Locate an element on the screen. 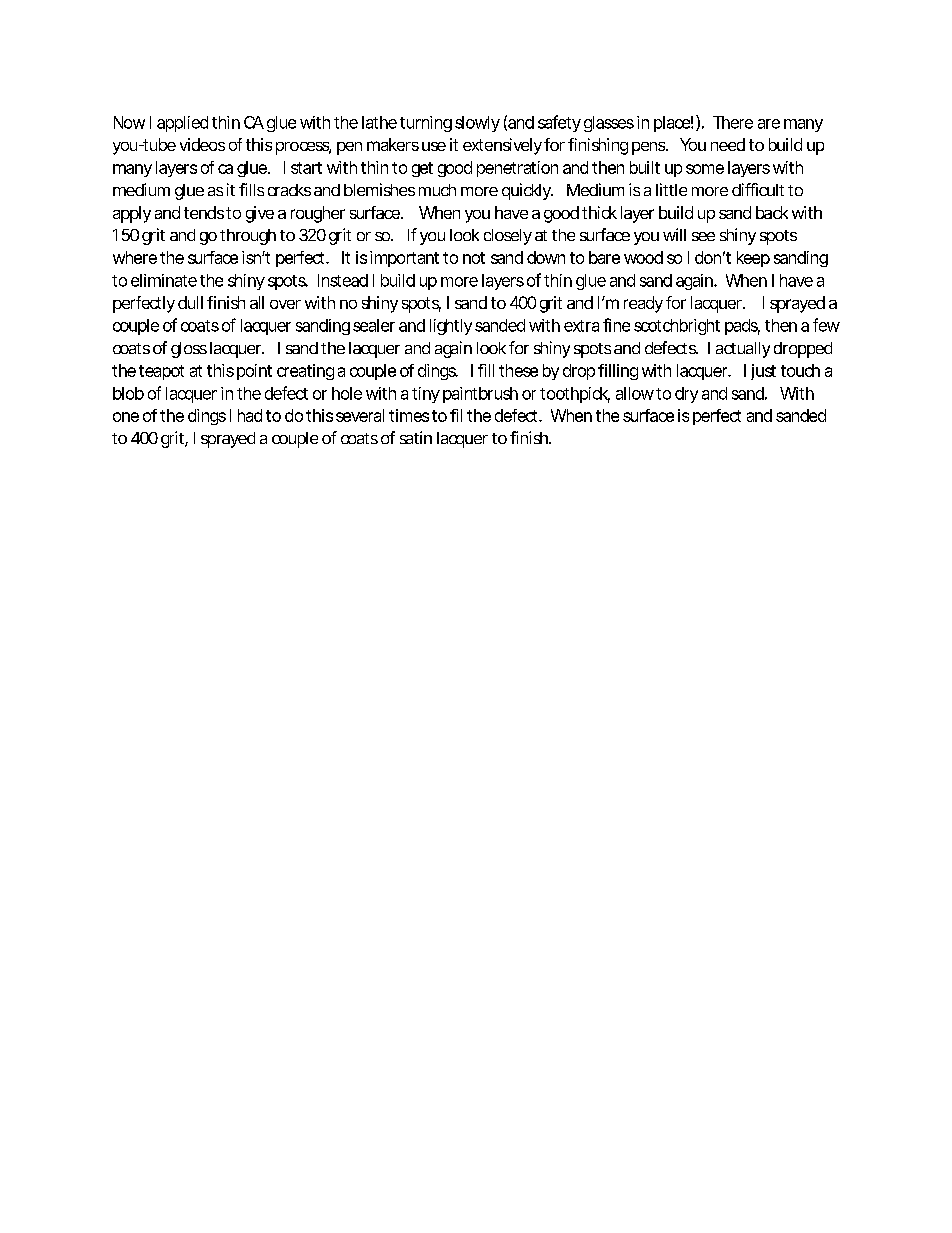 The height and width of the screenshot is (1233, 952). dry is located at coordinates (686, 395).
